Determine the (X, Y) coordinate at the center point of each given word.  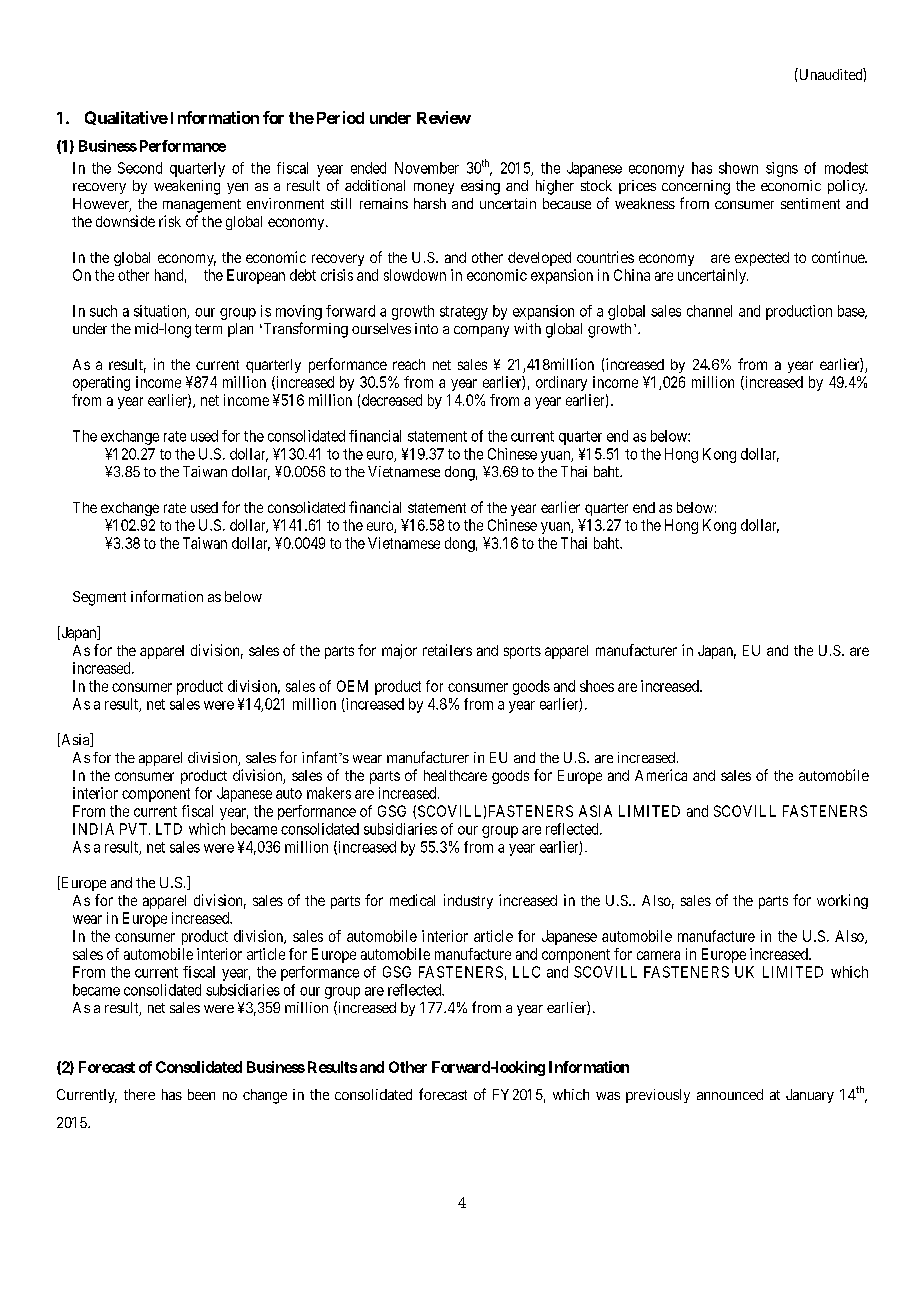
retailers (447, 650)
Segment (99, 598)
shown (738, 168)
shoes (597, 686)
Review (444, 117)
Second (140, 168)
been (201, 1094)
